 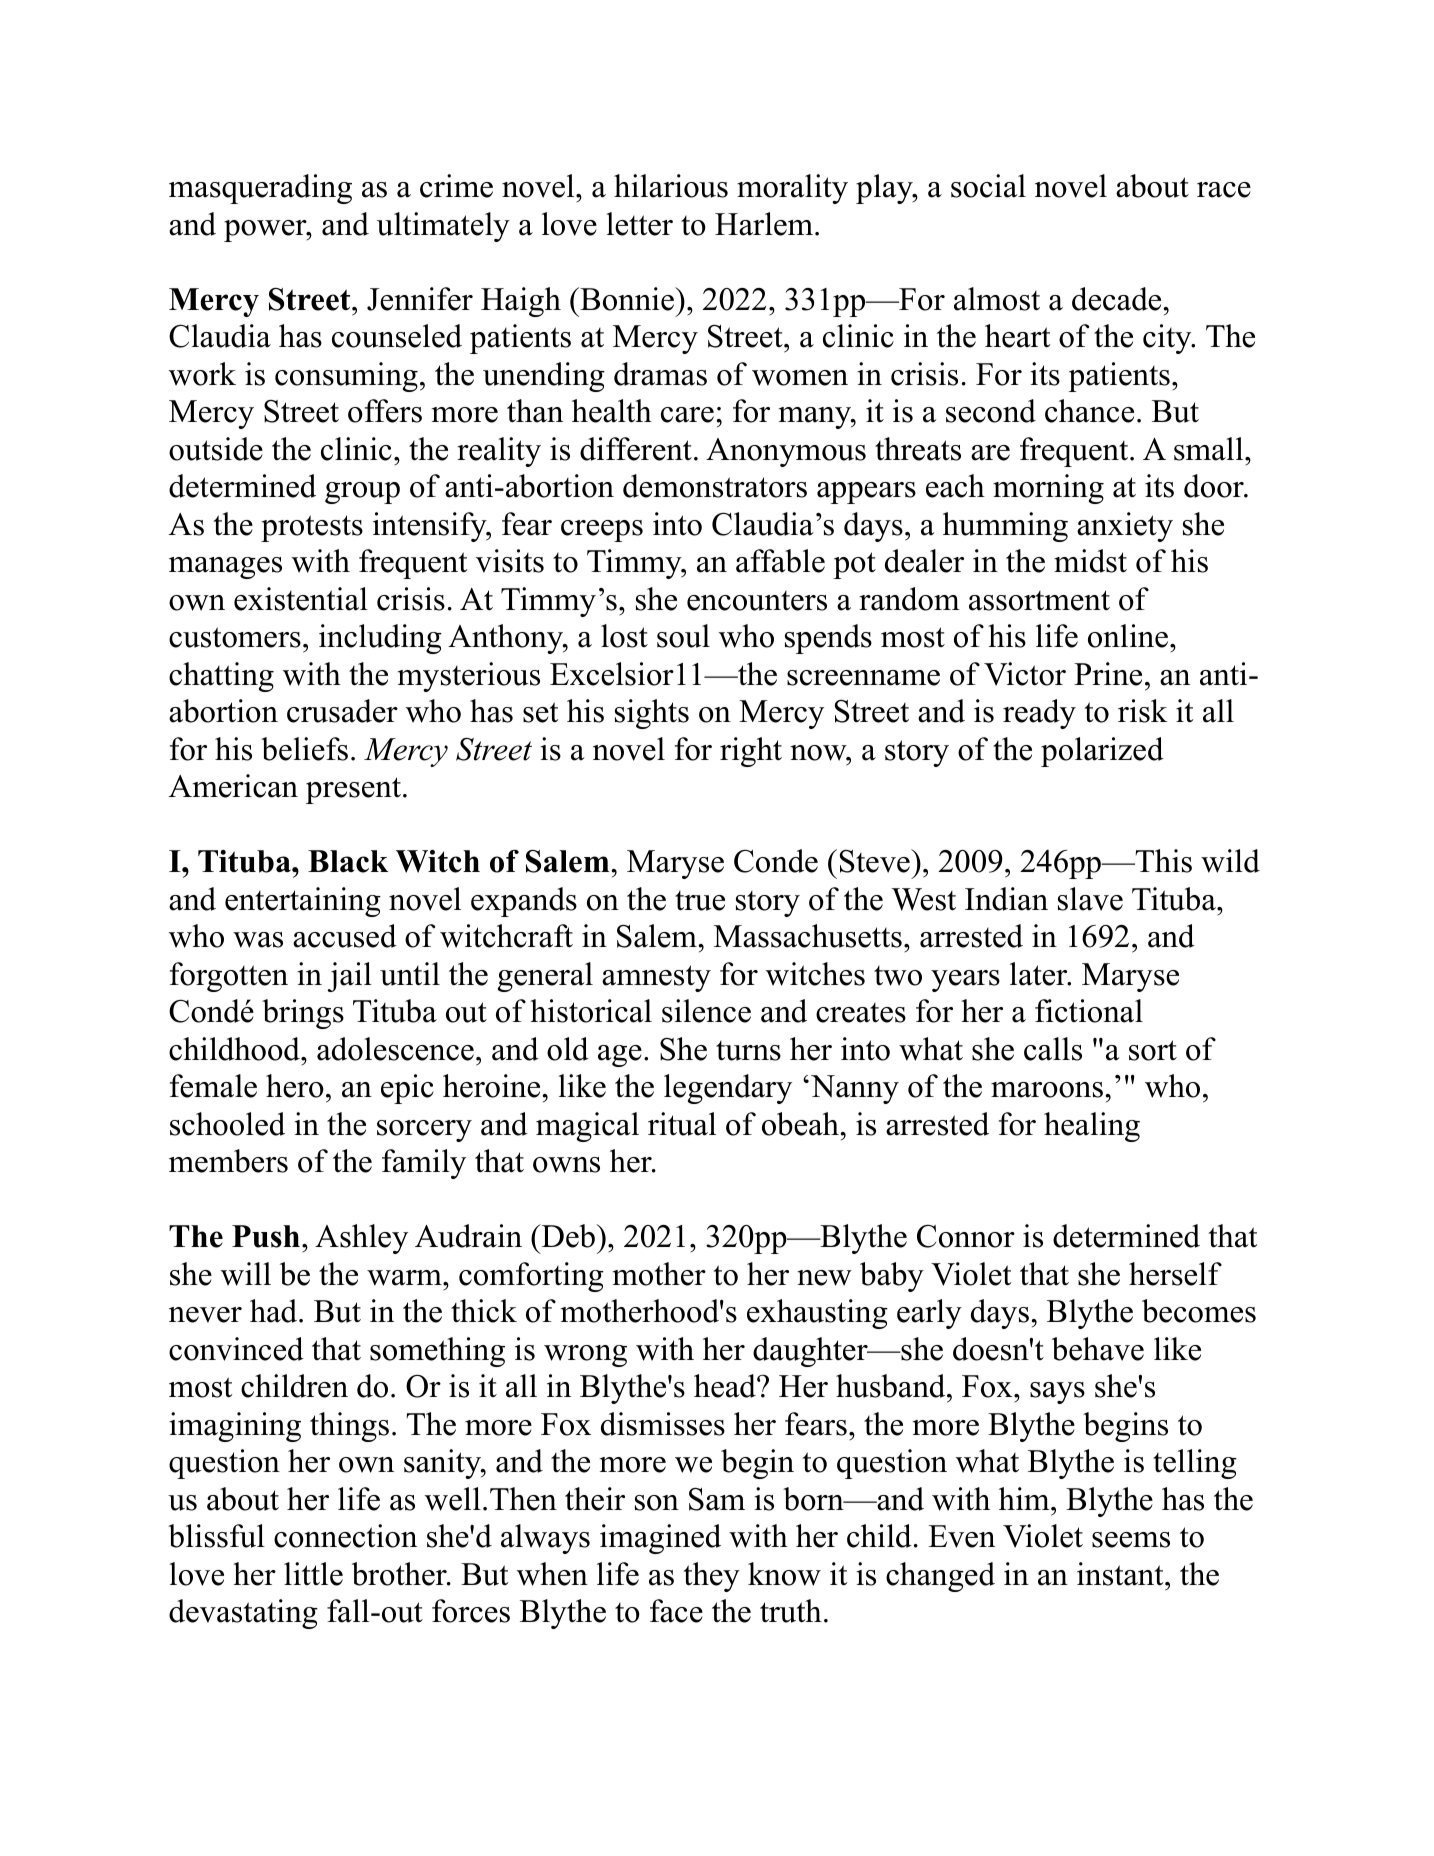 What do you see at coordinates (313, 1574) in the image?
I see `little` at bounding box center [313, 1574].
